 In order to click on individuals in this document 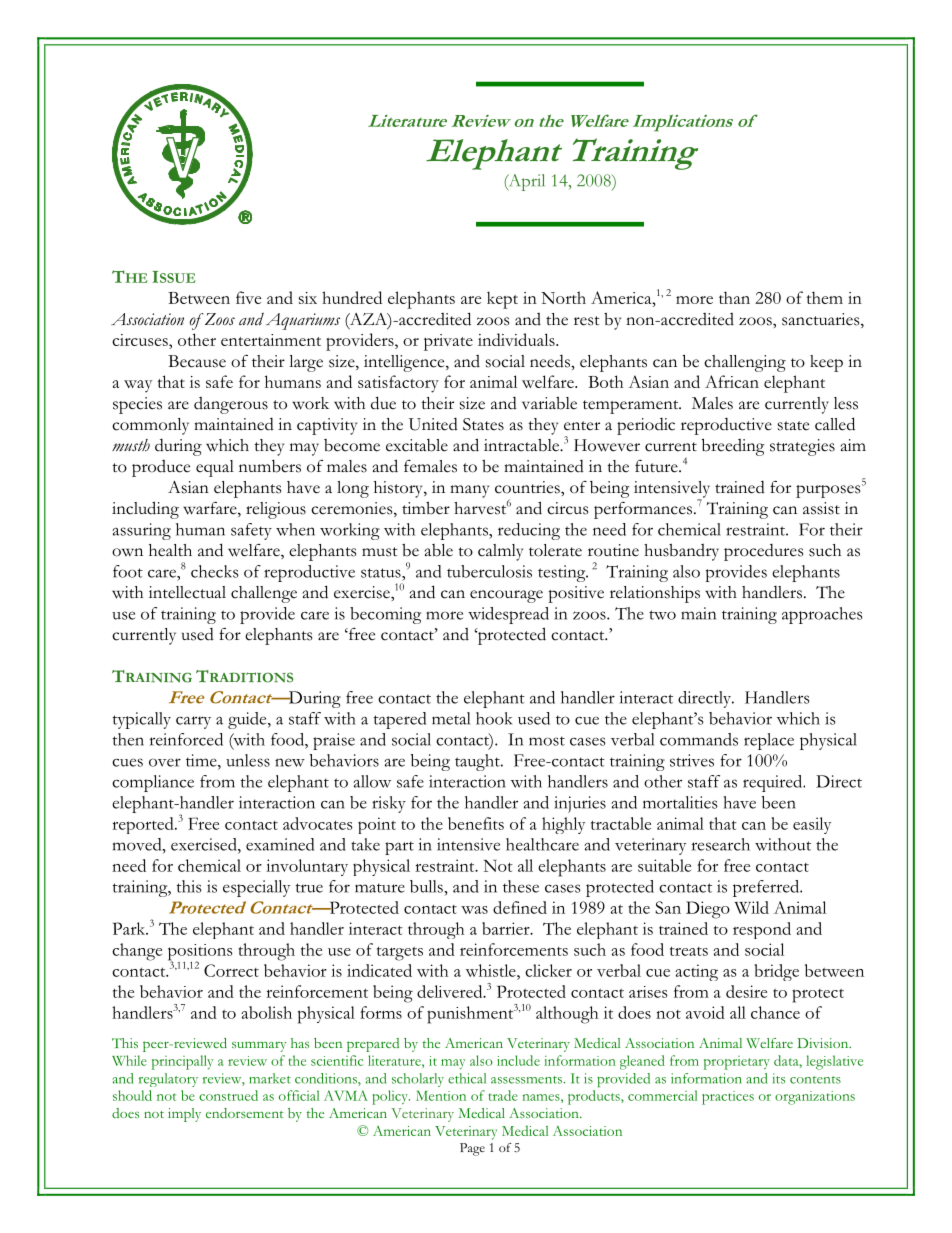, I will do `click(517, 339)`.
